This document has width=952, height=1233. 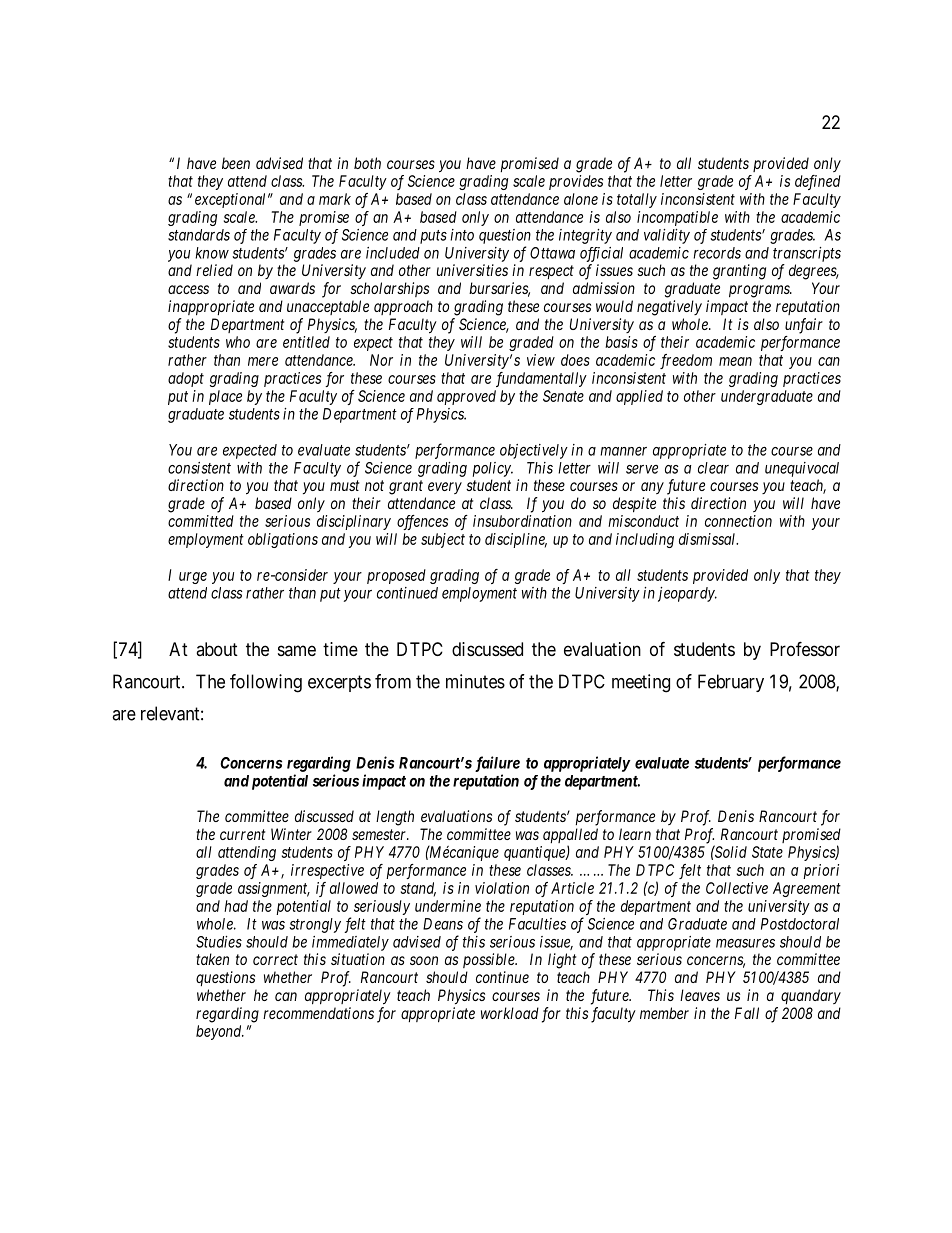 I want to click on urge, so click(x=193, y=578).
